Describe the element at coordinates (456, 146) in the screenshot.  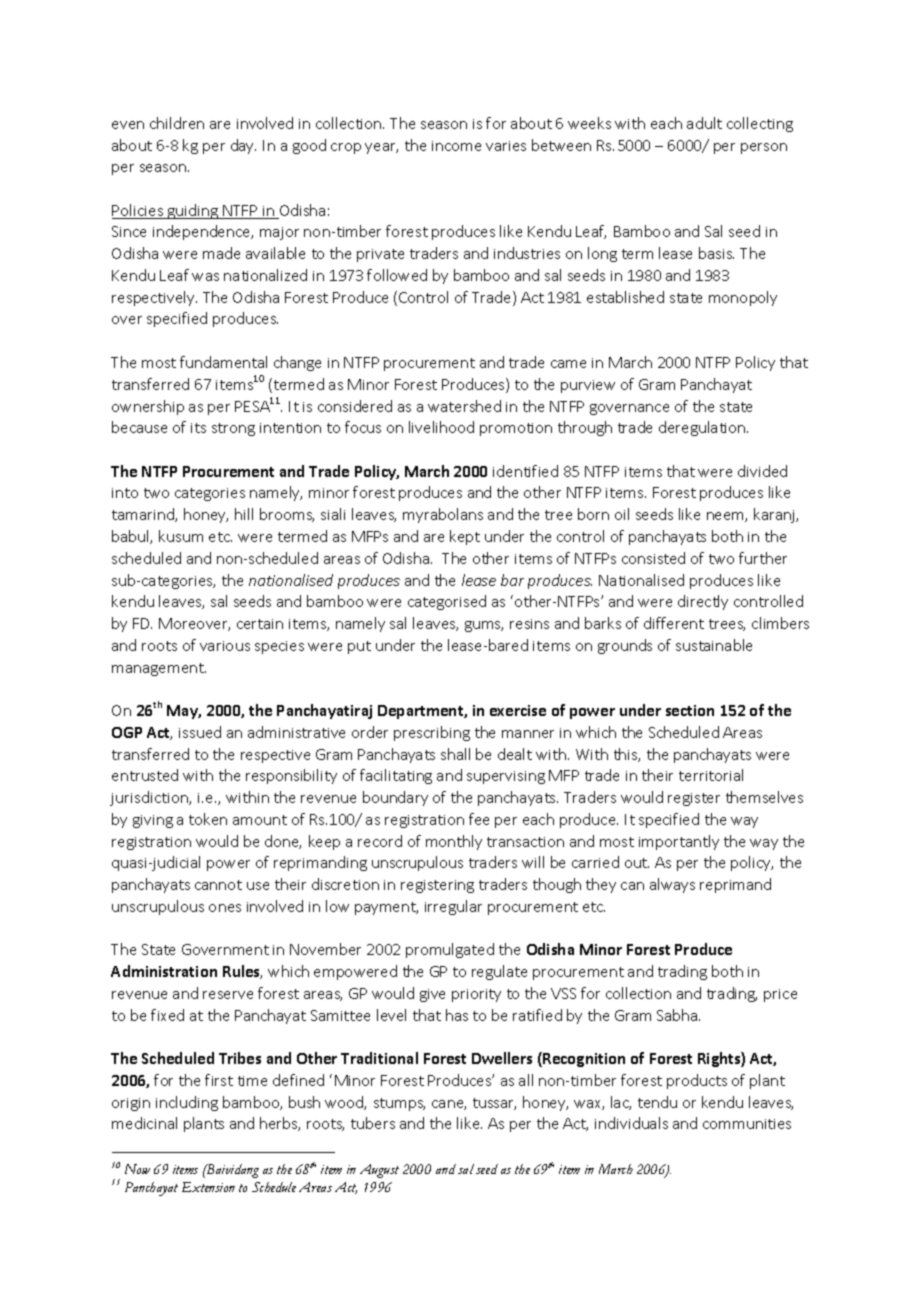
I see `income` at that location.
